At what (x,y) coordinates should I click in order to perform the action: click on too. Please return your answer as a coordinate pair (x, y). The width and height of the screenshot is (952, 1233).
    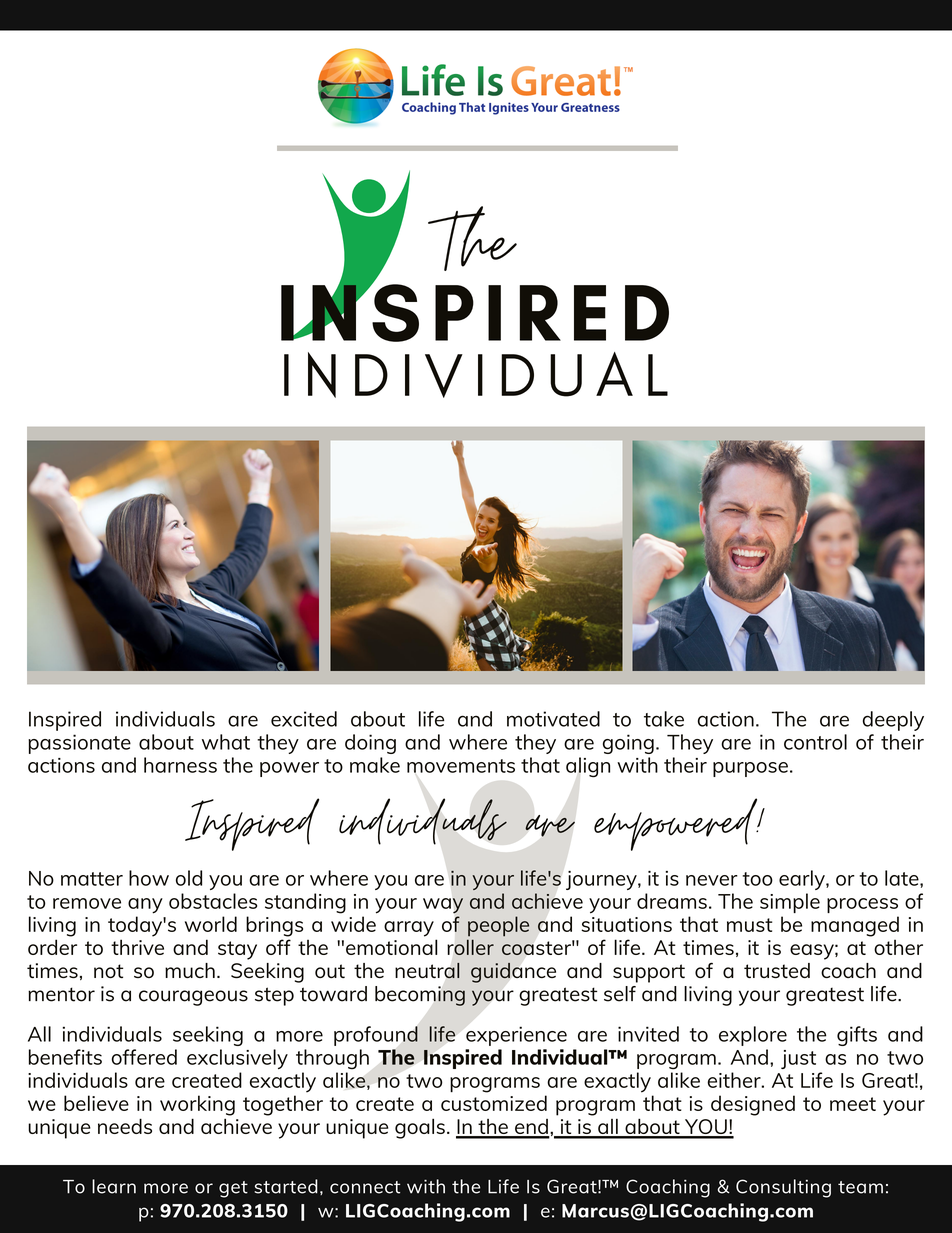
    Looking at the image, I should click on (757, 879).
